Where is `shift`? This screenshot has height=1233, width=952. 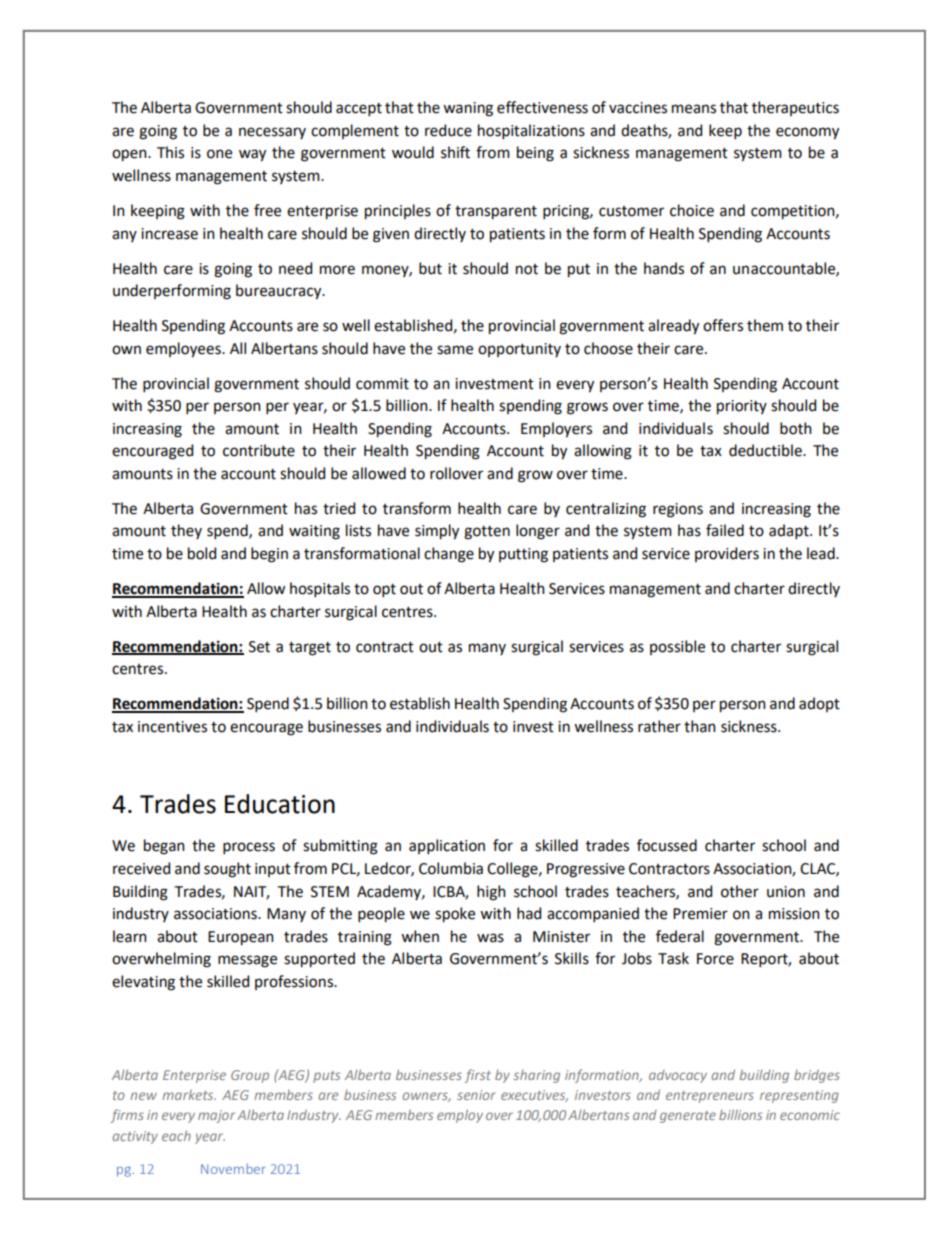
shift is located at coordinates (455, 152).
